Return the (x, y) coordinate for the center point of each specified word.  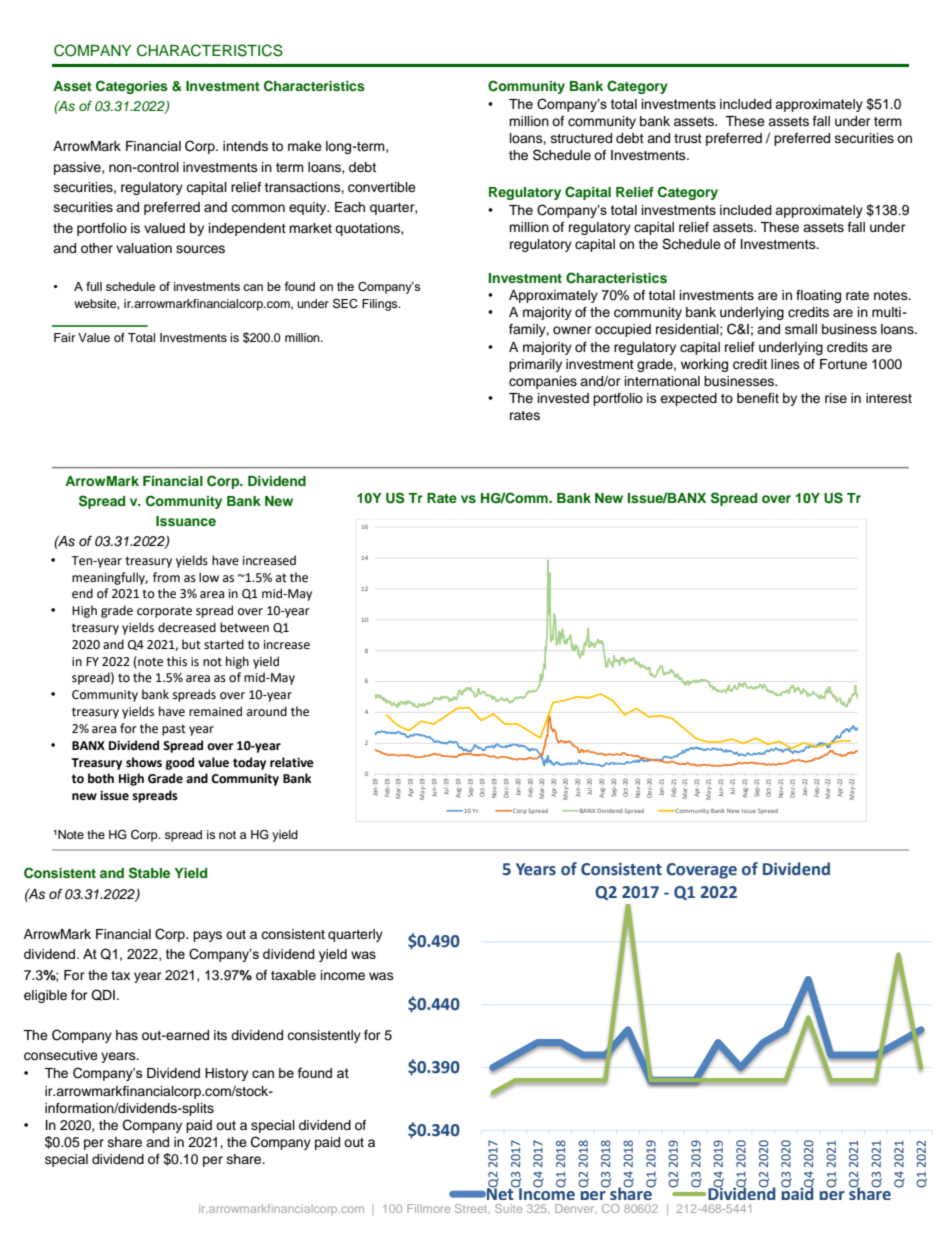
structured (581, 138)
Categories (132, 87)
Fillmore (428, 1208)
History (226, 1074)
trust (688, 138)
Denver (576, 1208)
